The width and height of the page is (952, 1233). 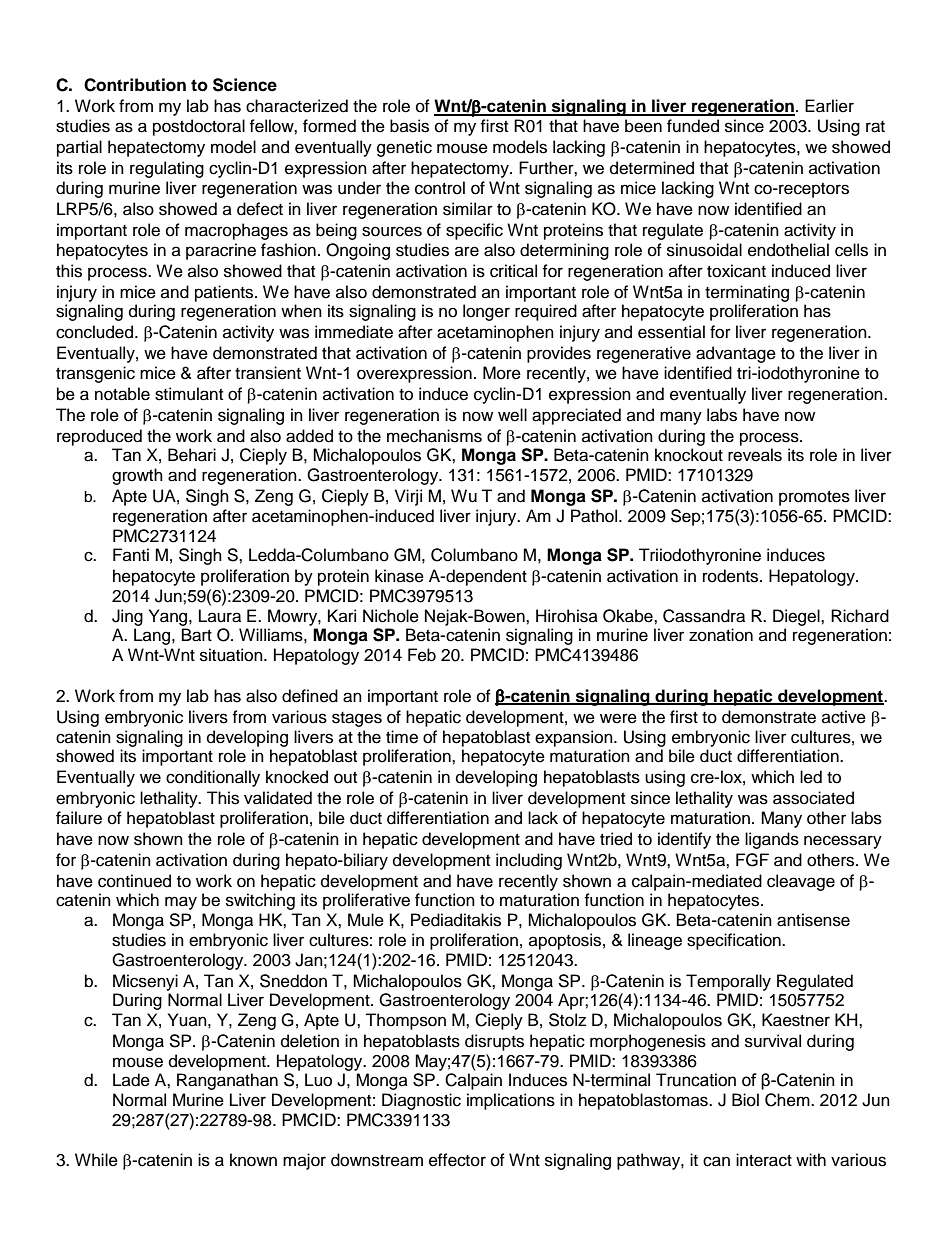 What do you see at coordinates (764, 1160) in the page?
I see `interact` at bounding box center [764, 1160].
